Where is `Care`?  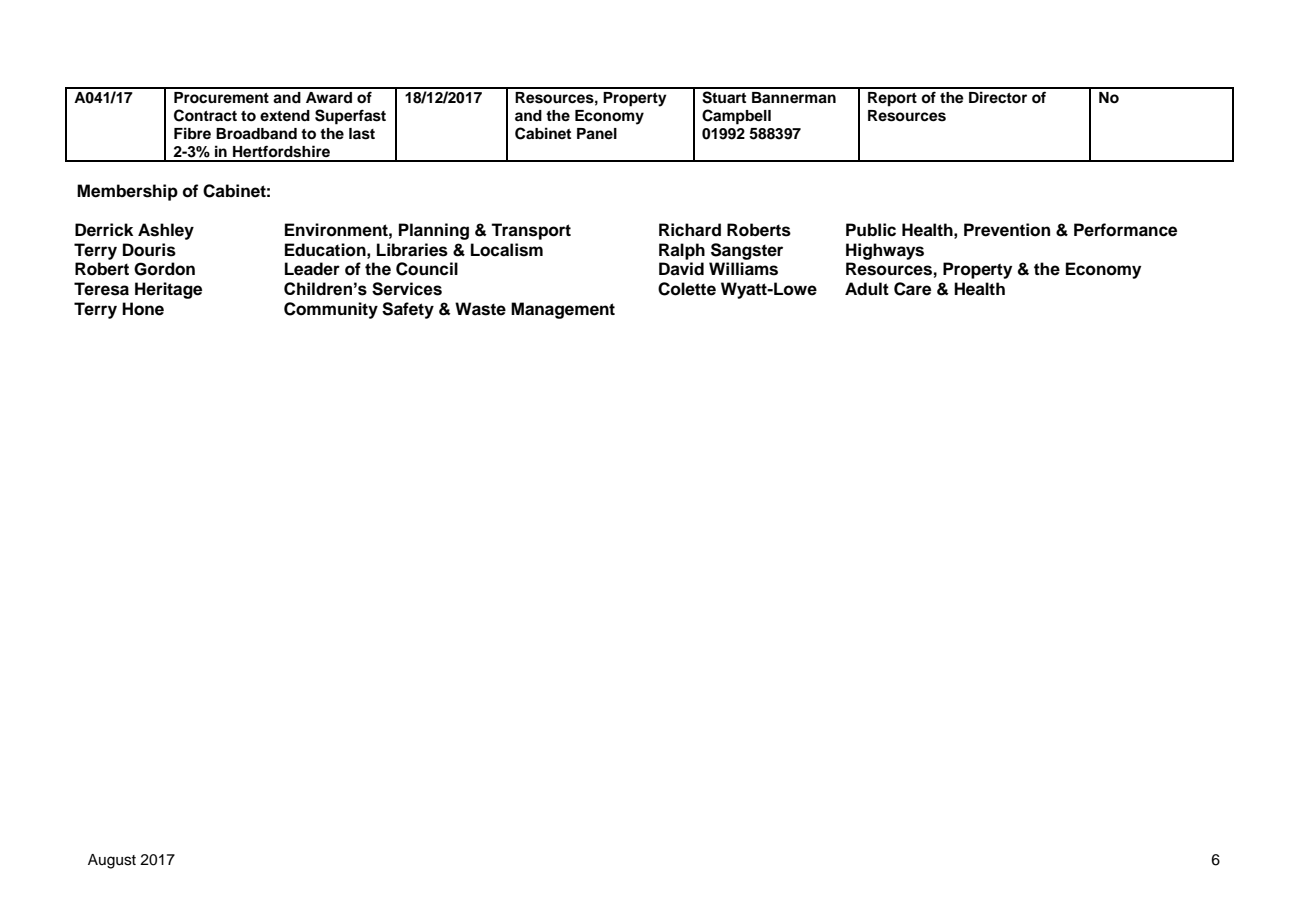 Care is located at coordinates (912, 289).
